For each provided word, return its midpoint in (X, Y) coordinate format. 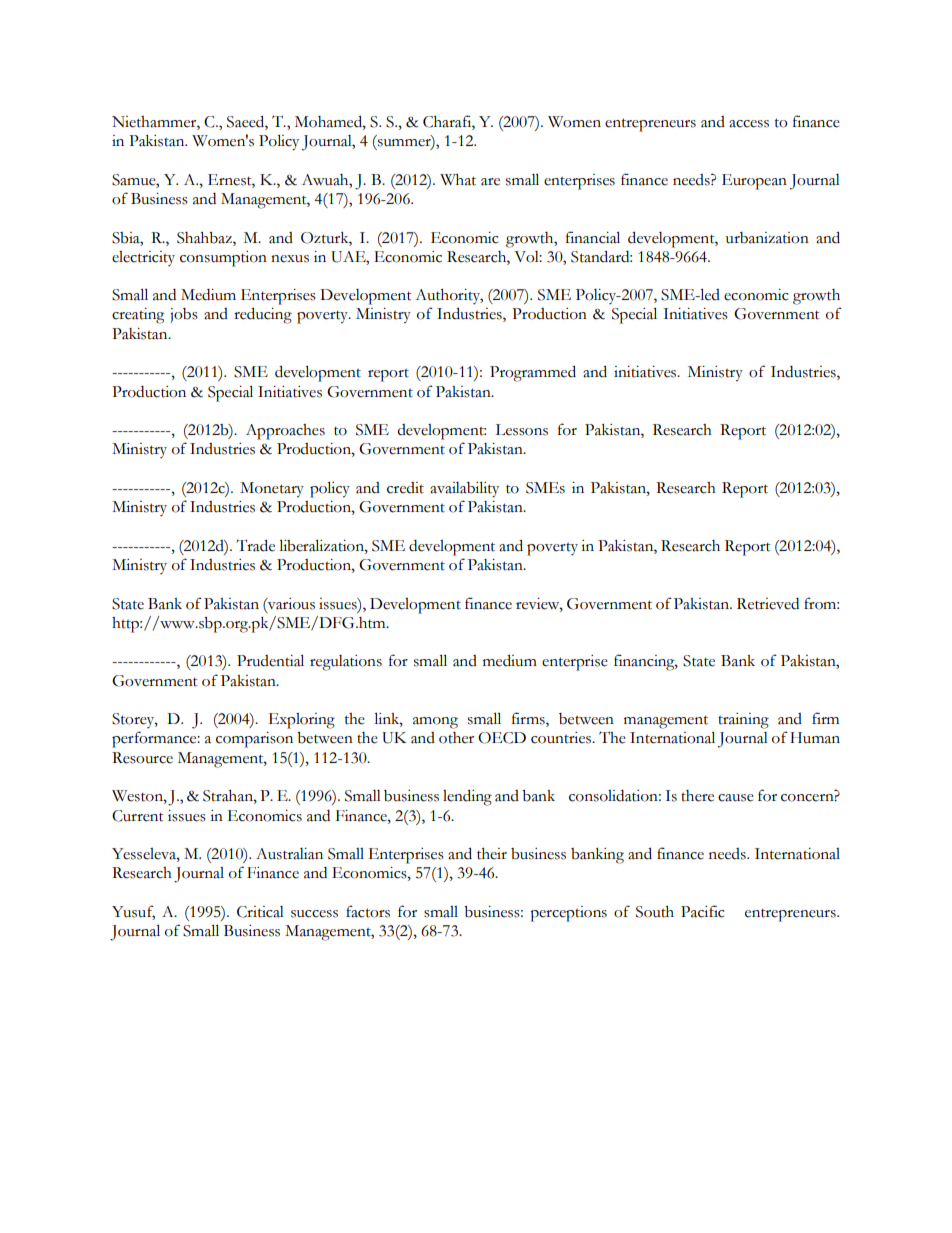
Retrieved (768, 604)
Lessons (521, 430)
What (458, 180)
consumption (223, 259)
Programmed (533, 373)
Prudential (270, 660)
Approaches (285, 432)
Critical (260, 912)
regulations (346, 663)
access (749, 124)
